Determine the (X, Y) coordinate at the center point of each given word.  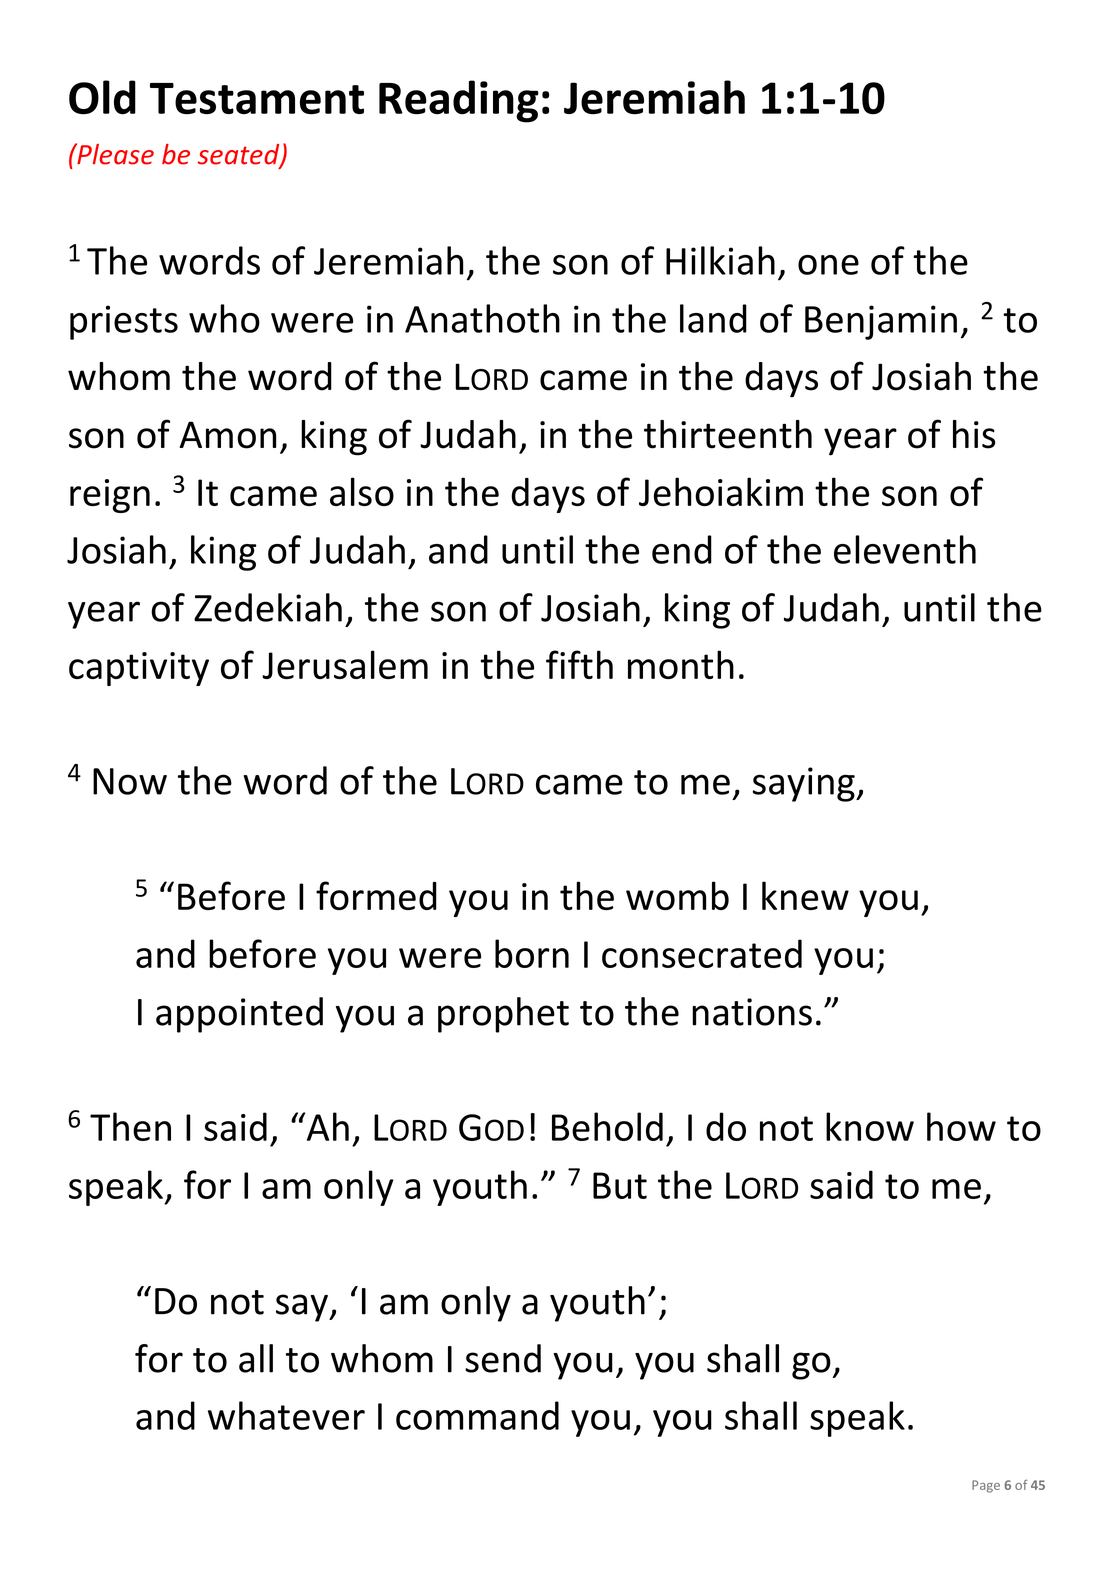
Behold (607, 1126)
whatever (286, 1415)
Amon (228, 435)
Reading (459, 101)
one (828, 265)
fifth (579, 664)
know (870, 1126)
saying (805, 784)
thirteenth (728, 434)
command (477, 1415)
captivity (139, 669)
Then (130, 1126)
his (974, 434)
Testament (257, 99)
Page (986, 1486)
